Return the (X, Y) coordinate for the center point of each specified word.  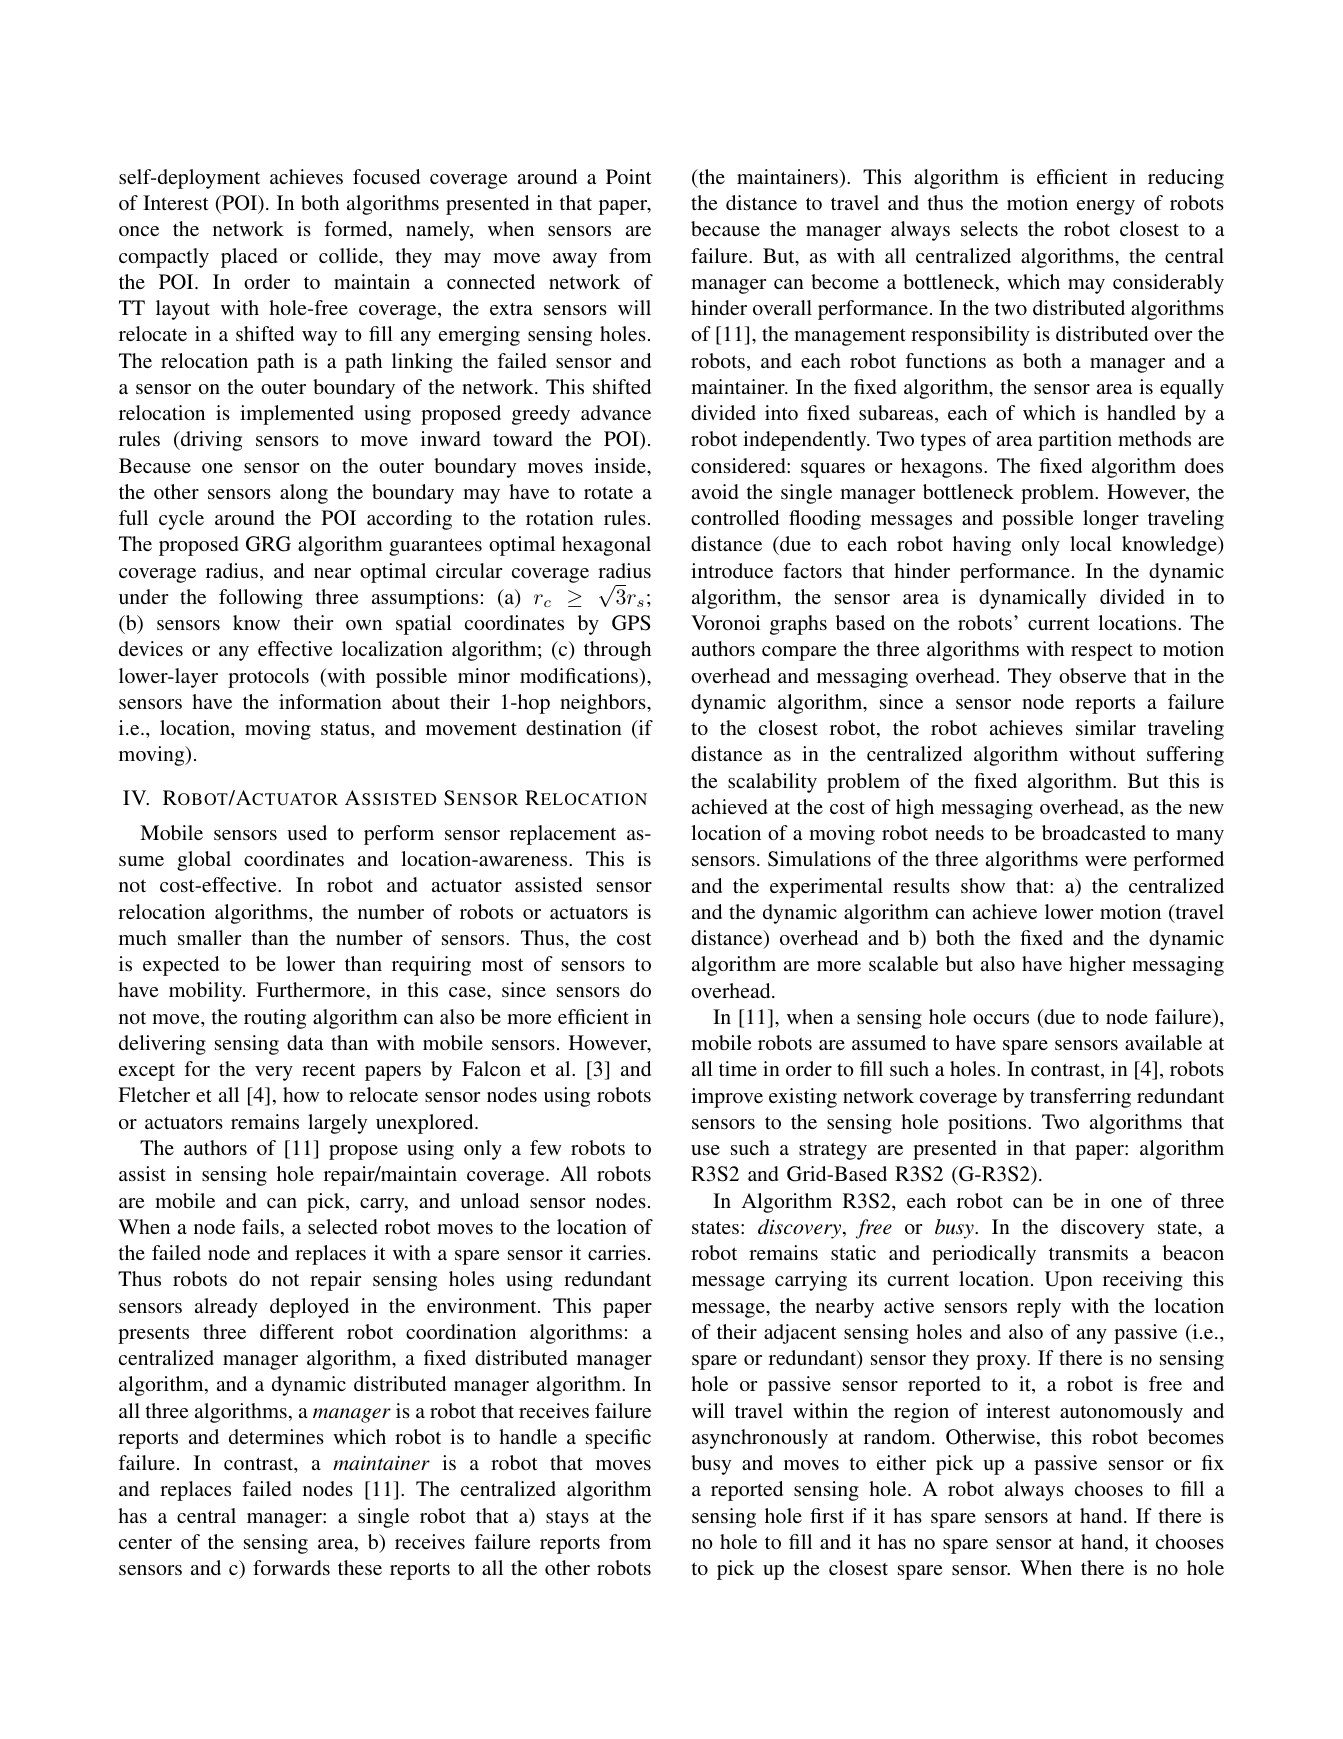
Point (629, 176)
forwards (291, 1567)
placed (249, 258)
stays (567, 1519)
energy (1106, 207)
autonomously (1121, 1413)
